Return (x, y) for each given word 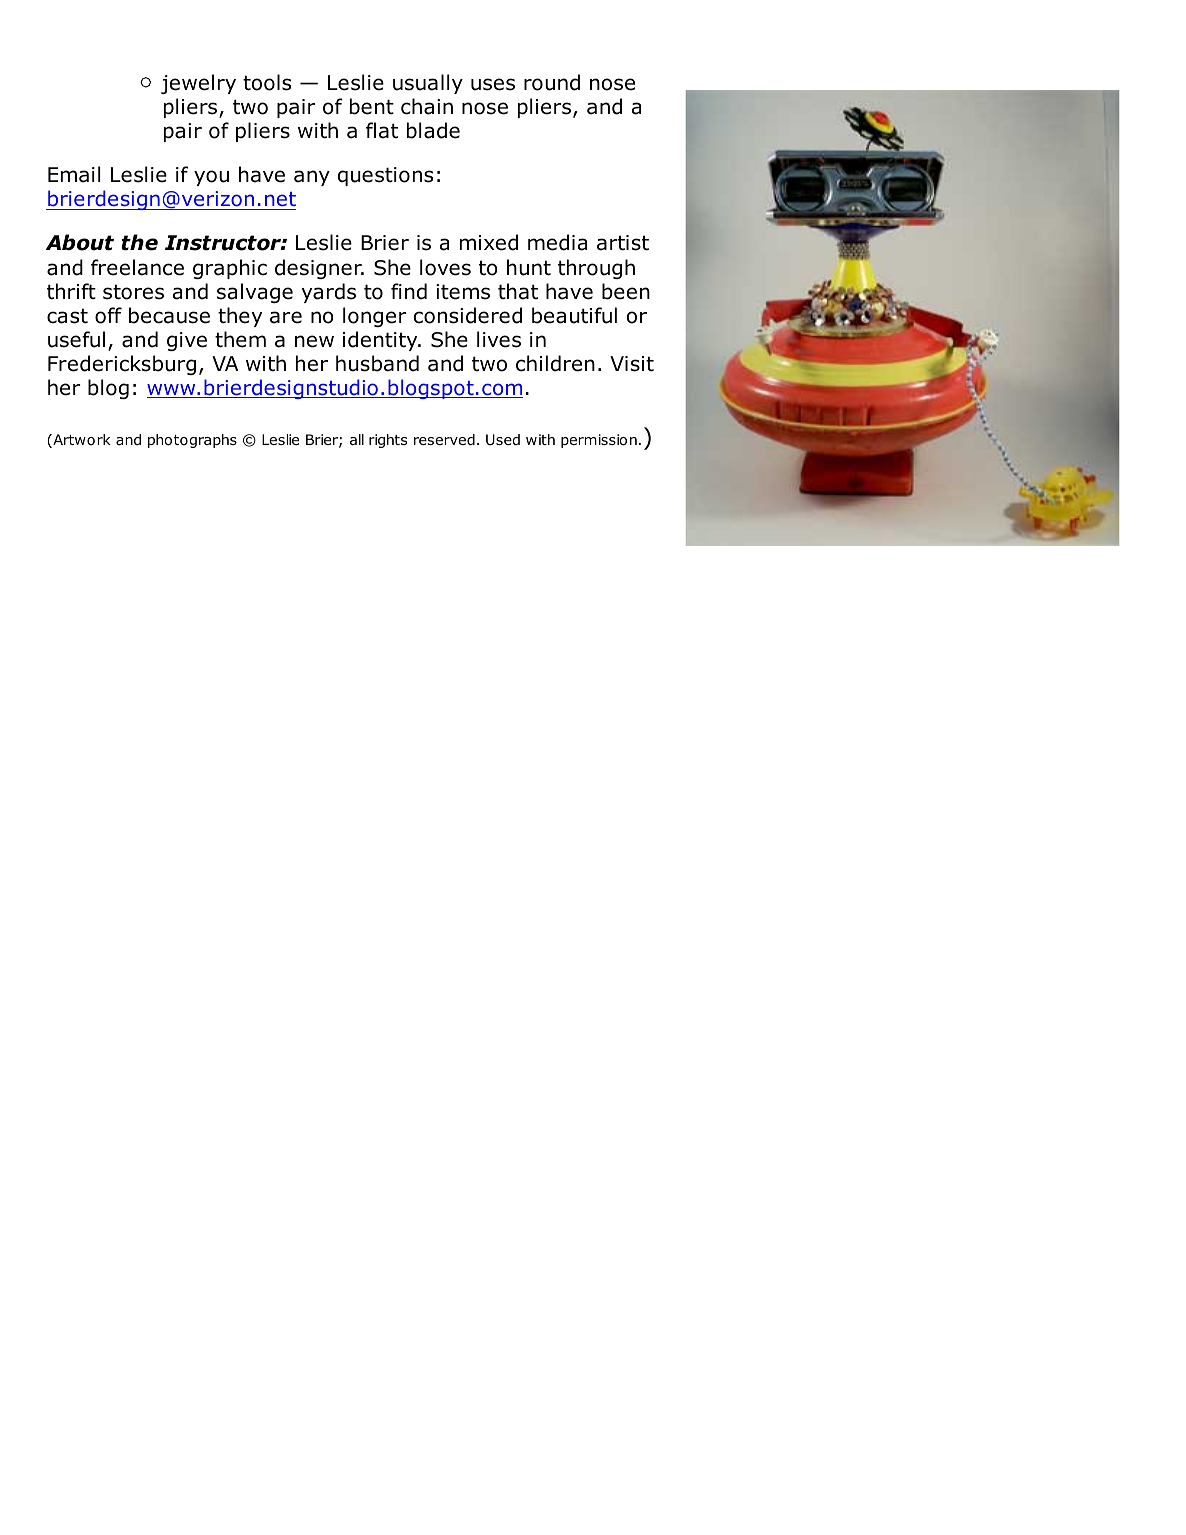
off (108, 315)
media (557, 242)
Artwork (81, 441)
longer (375, 317)
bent (372, 106)
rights (388, 441)
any (312, 178)
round (552, 82)
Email (74, 174)
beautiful (574, 315)
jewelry (198, 84)
